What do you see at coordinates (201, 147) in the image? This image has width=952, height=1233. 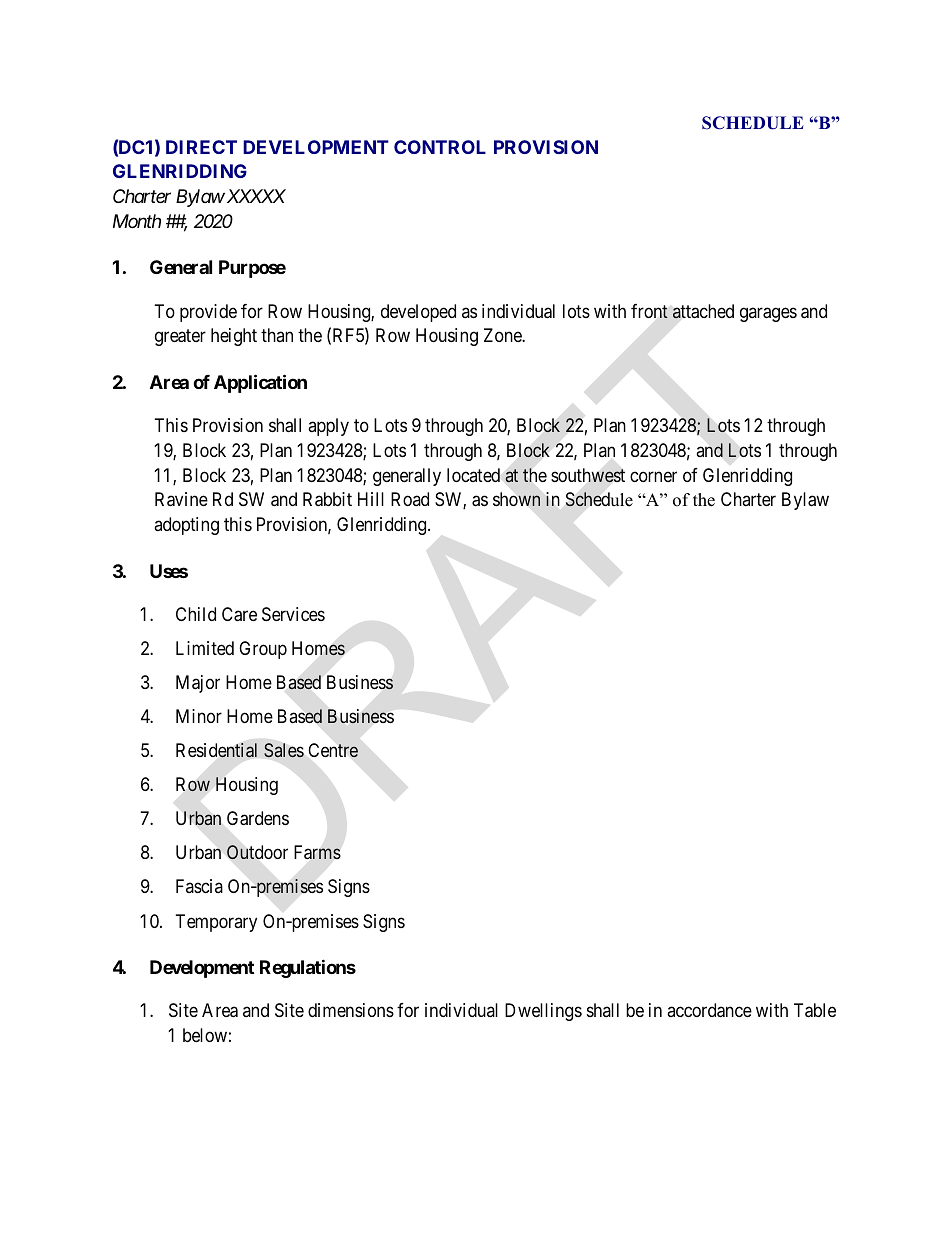 I see `DIRECT` at bounding box center [201, 147].
